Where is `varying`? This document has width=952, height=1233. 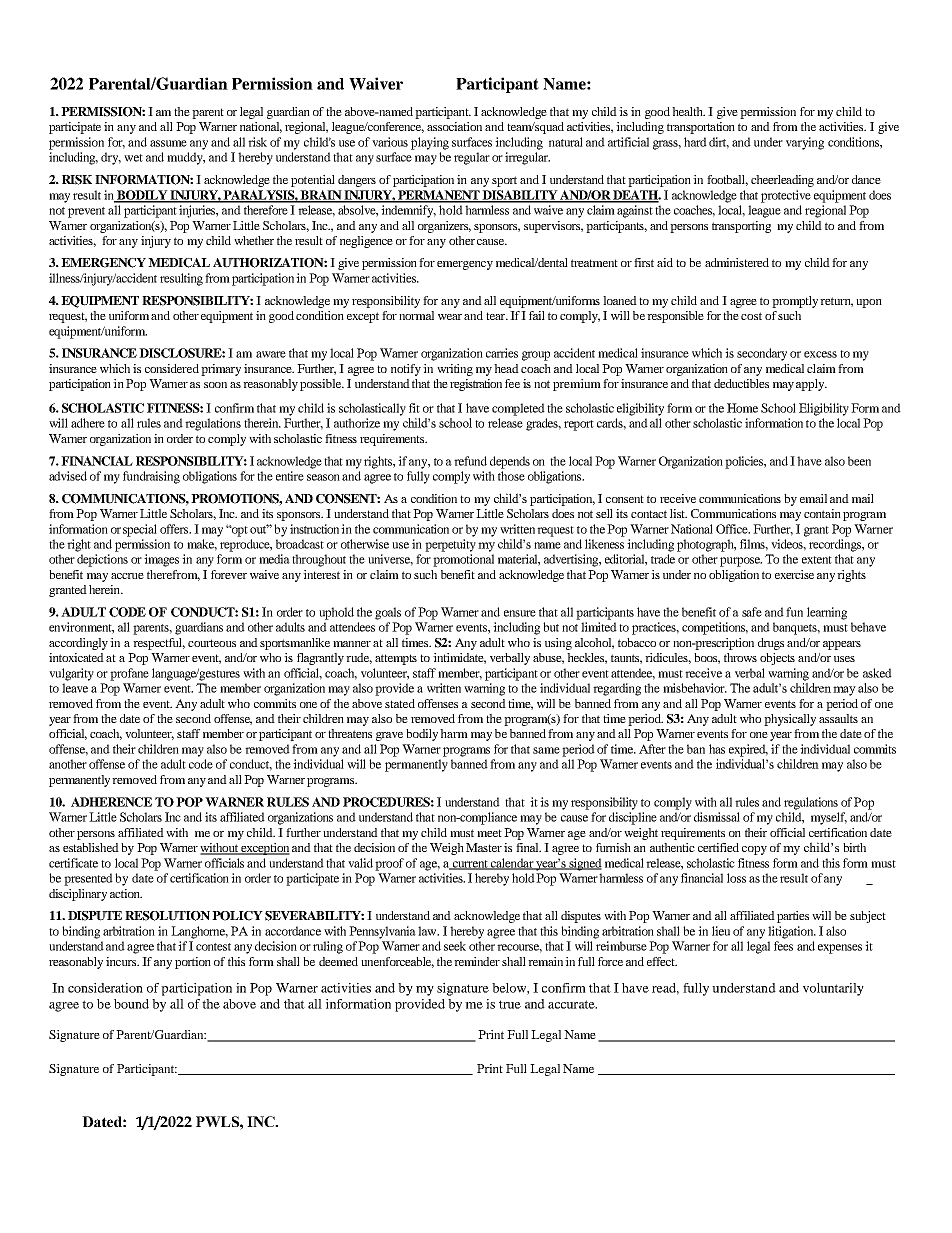 varying is located at coordinates (805, 143).
